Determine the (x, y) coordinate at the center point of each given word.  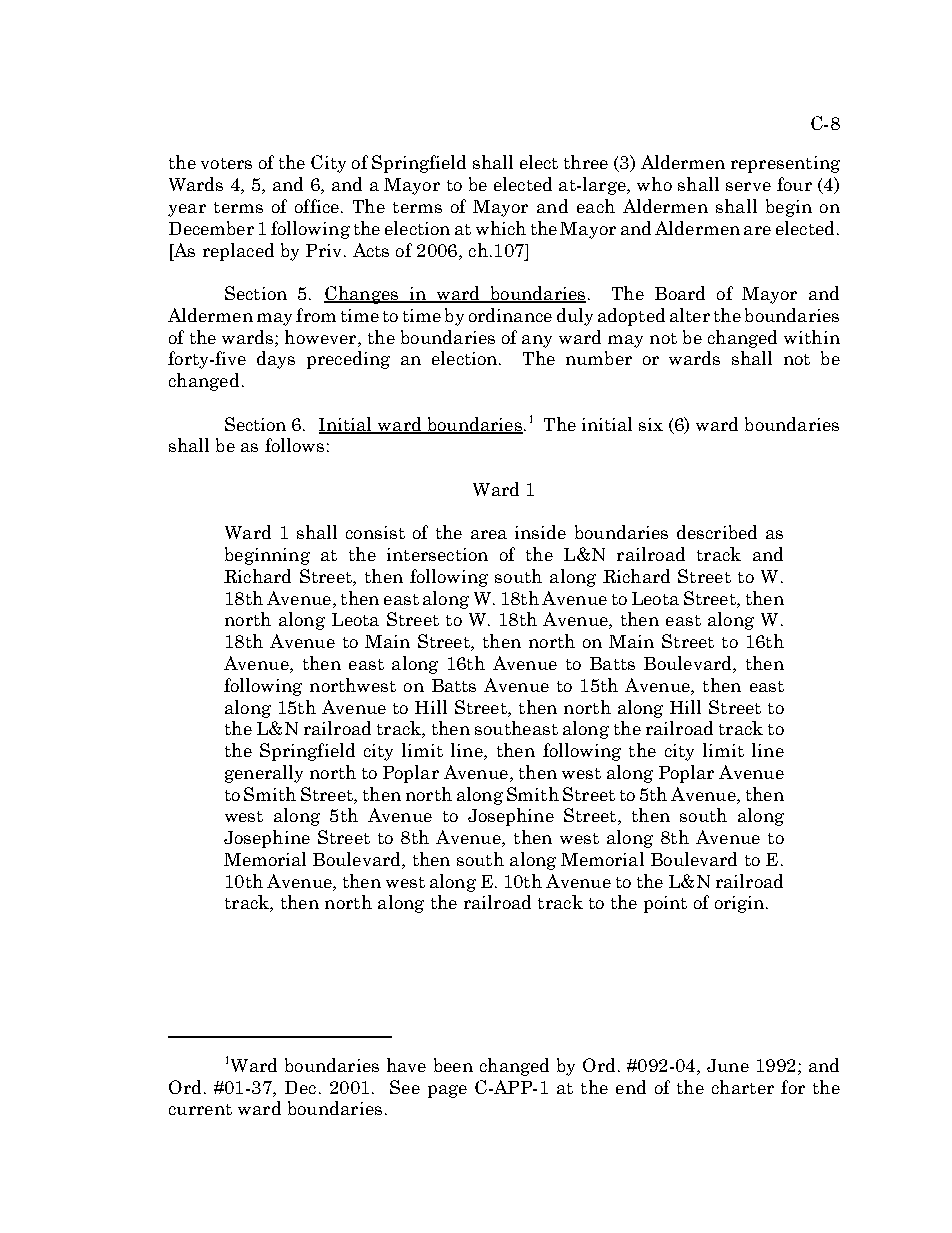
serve (748, 186)
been (453, 1065)
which (501, 228)
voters (226, 163)
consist (375, 532)
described (717, 532)
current (200, 1109)
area (489, 534)
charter (743, 1087)
